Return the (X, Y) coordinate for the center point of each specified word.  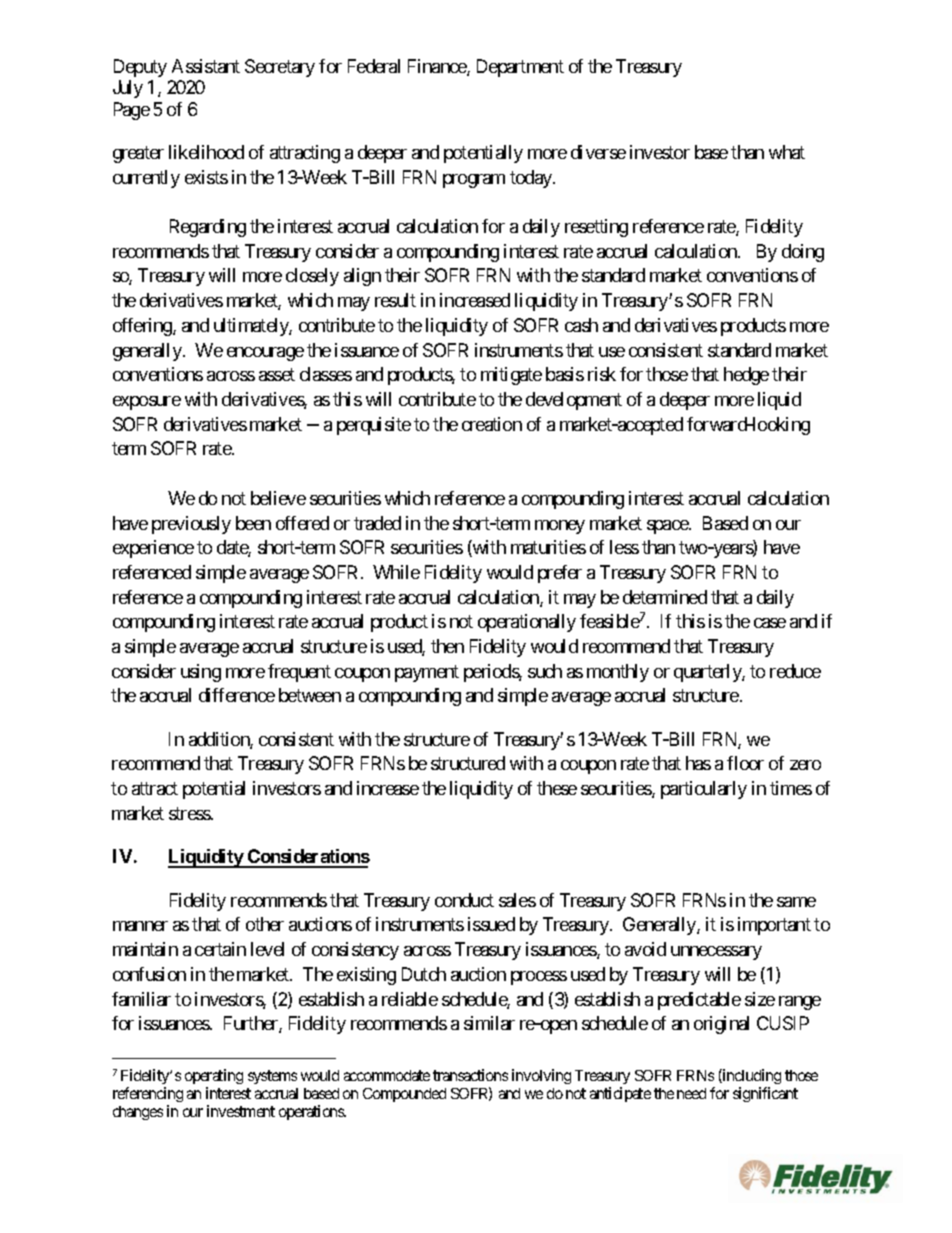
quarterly (708, 673)
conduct (464, 900)
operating (214, 1078)
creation (492, 424)
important (774, 926)
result (395, 300)
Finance (438, 67)
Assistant (206, 66)
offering (143, 327)
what (787, 152)
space (668, 527)
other (265, 924)
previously (191, 525)
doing (803, 253)
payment (427, 673)
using (201, 673)
